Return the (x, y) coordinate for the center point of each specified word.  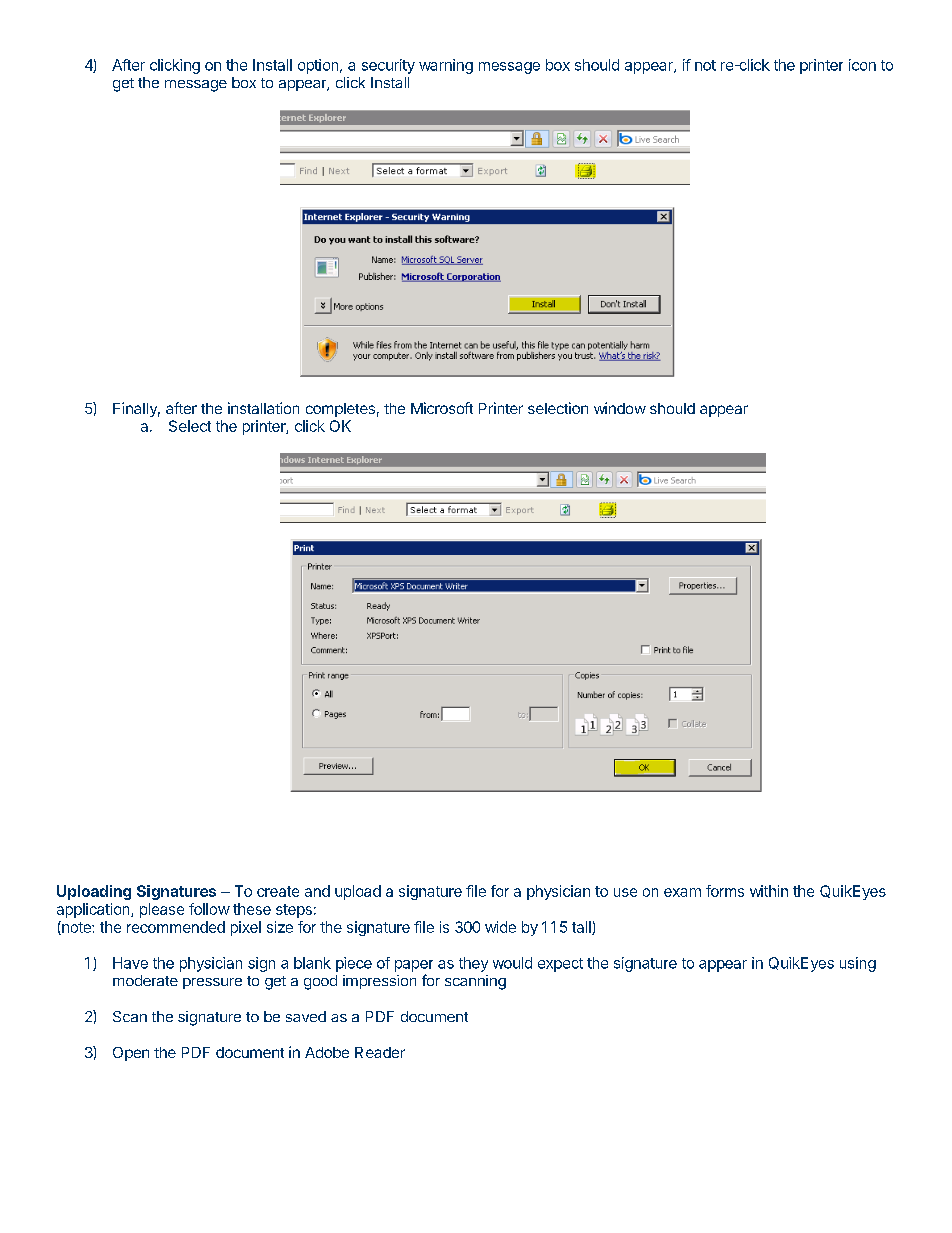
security (388, 66)
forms (725, 891)
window (620, 408)
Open (131, 1054)
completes (340, 410)
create (278, 891)
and (317, 891)
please (162, 910)
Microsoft (442, 408)
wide (500, 927)
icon (862, 65)
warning (446, 66)
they (473, 964)
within (769, 891)
